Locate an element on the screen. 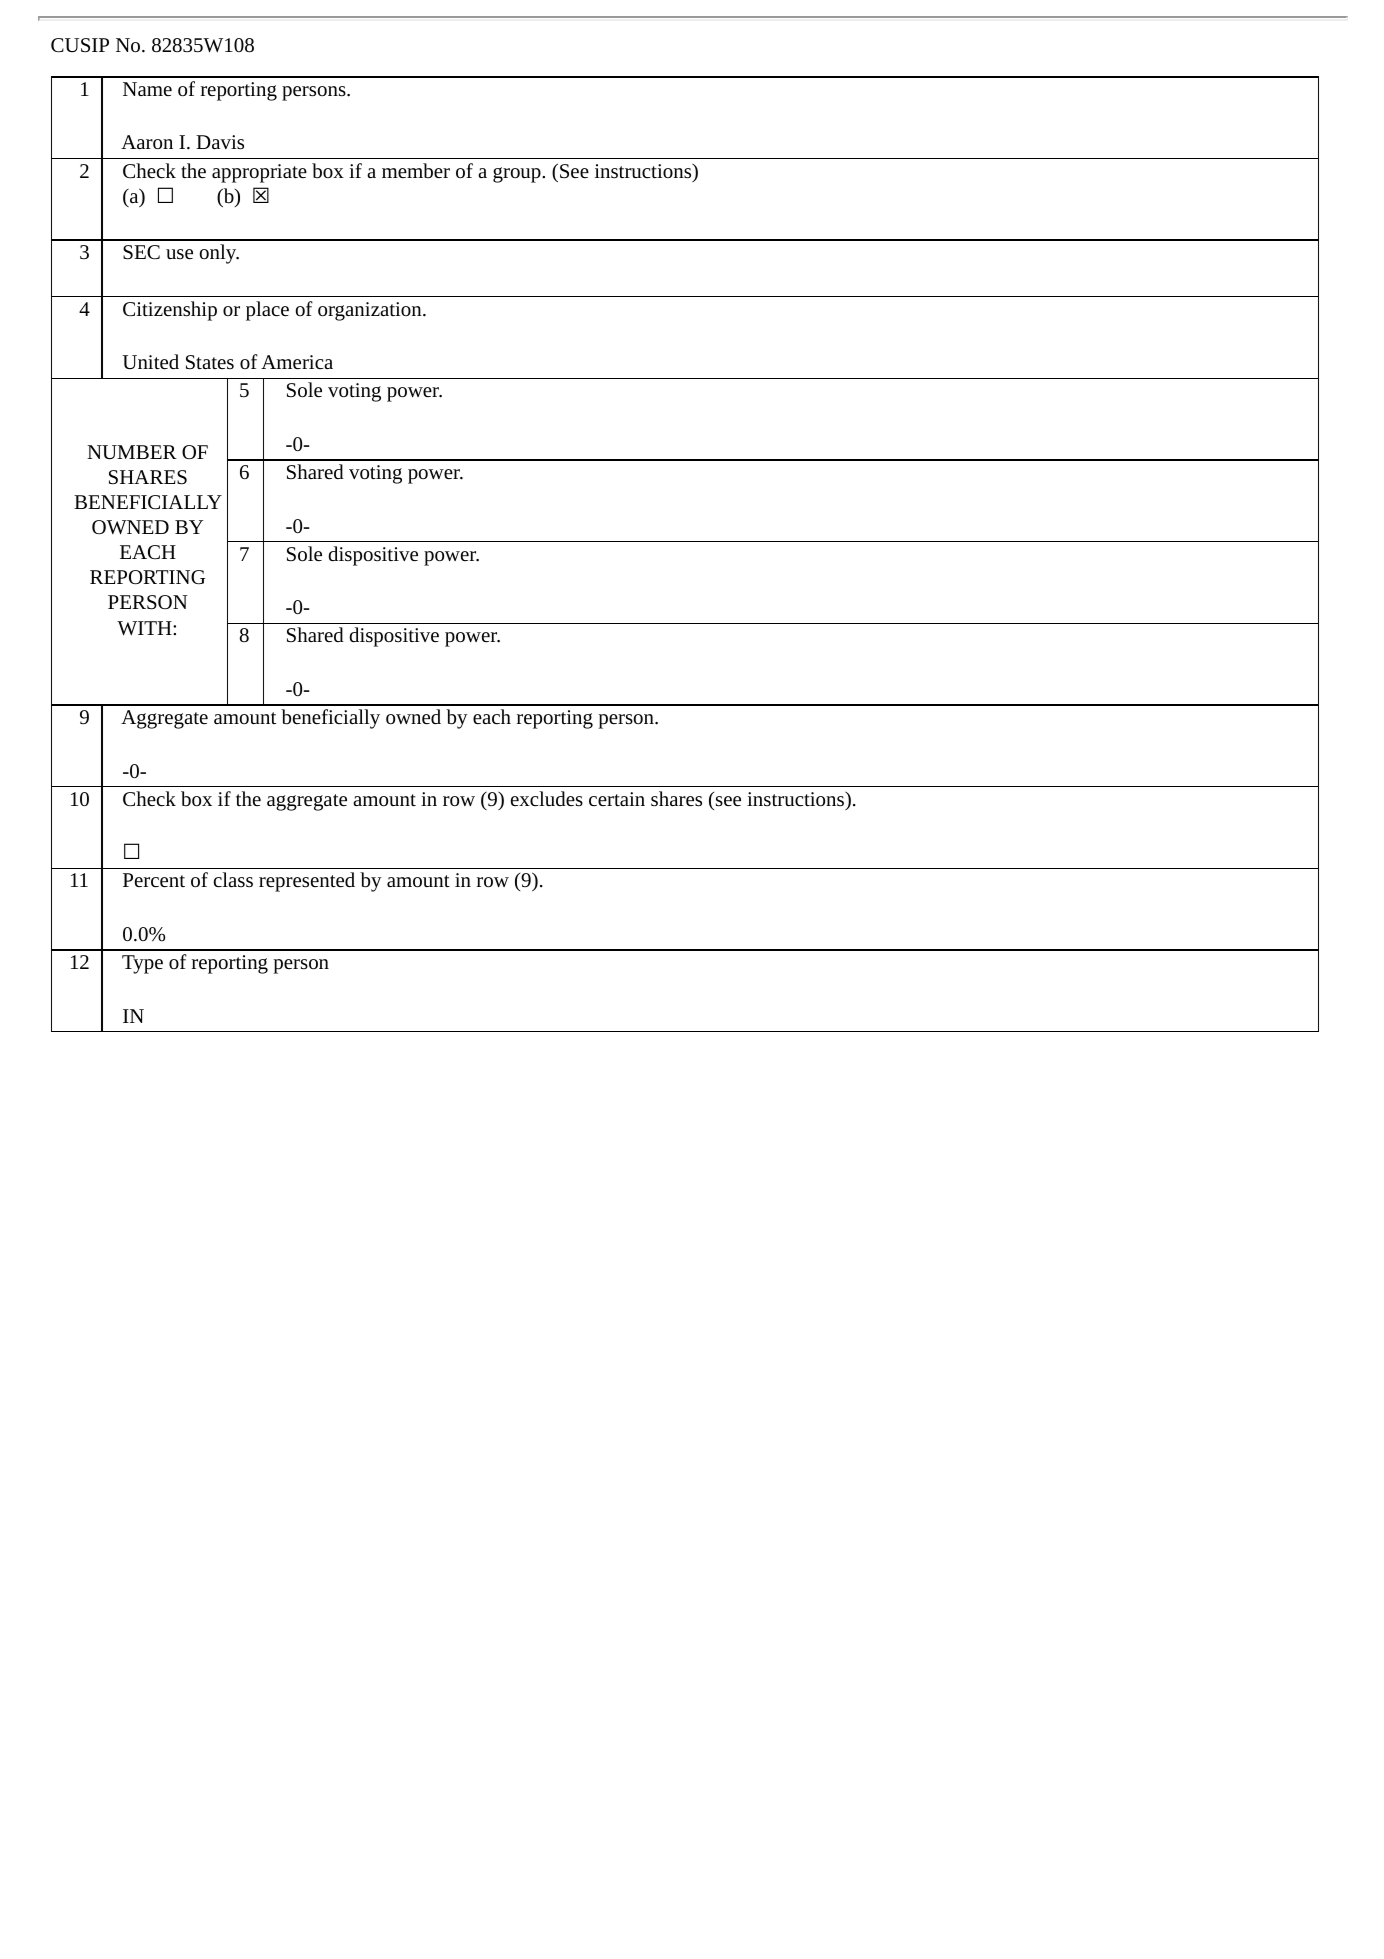 Image resolution: width=1384 pixels, height=1959 pixels. member is located at coordinates (416, 170).
